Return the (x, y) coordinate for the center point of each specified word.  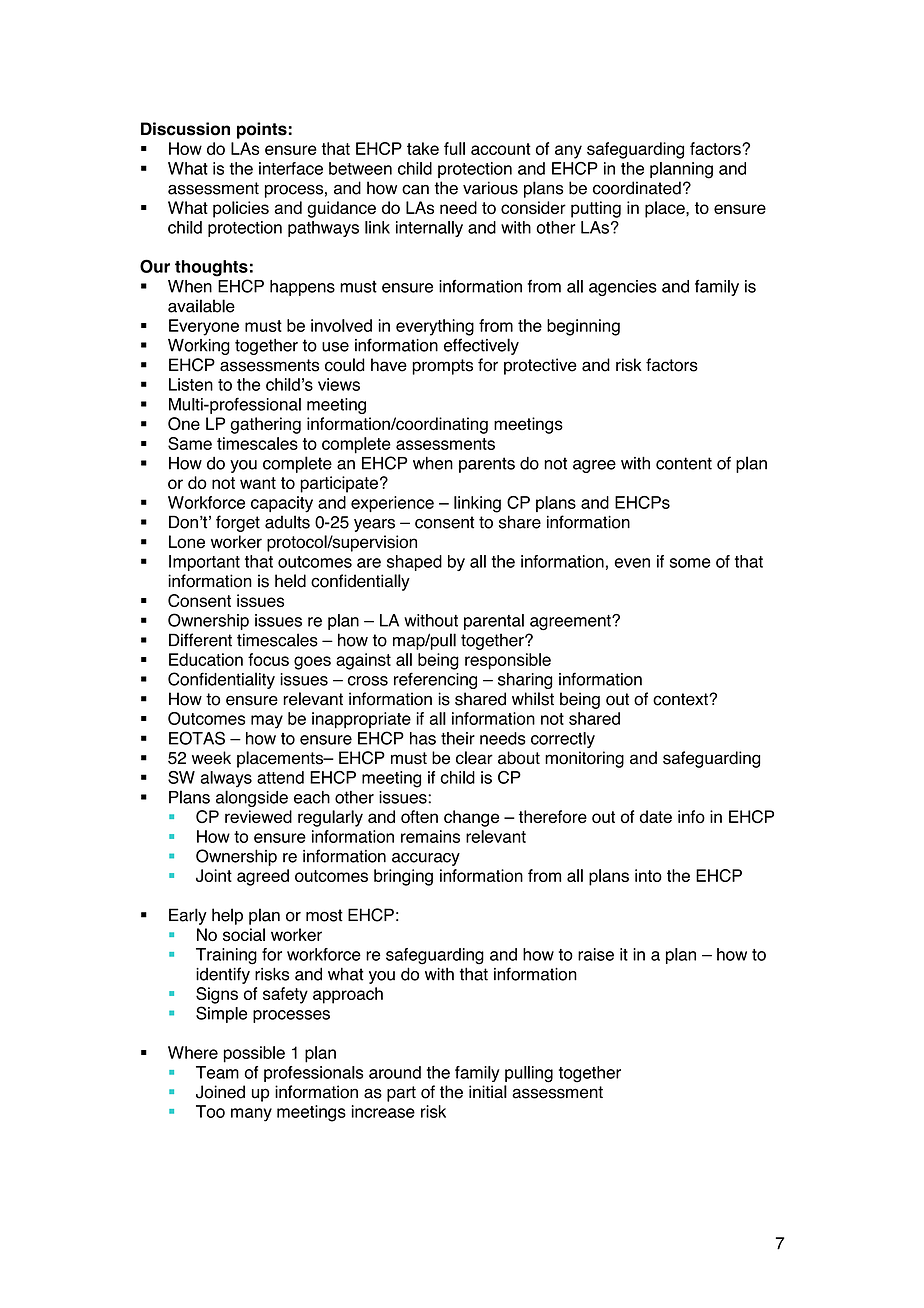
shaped (414, 563)
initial (488, 1092)
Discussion (185, 129)
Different (200, 640)
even (632, 563)
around (395, 1072)
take (423, 148)
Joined (220, 1092)
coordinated (637, 188)
